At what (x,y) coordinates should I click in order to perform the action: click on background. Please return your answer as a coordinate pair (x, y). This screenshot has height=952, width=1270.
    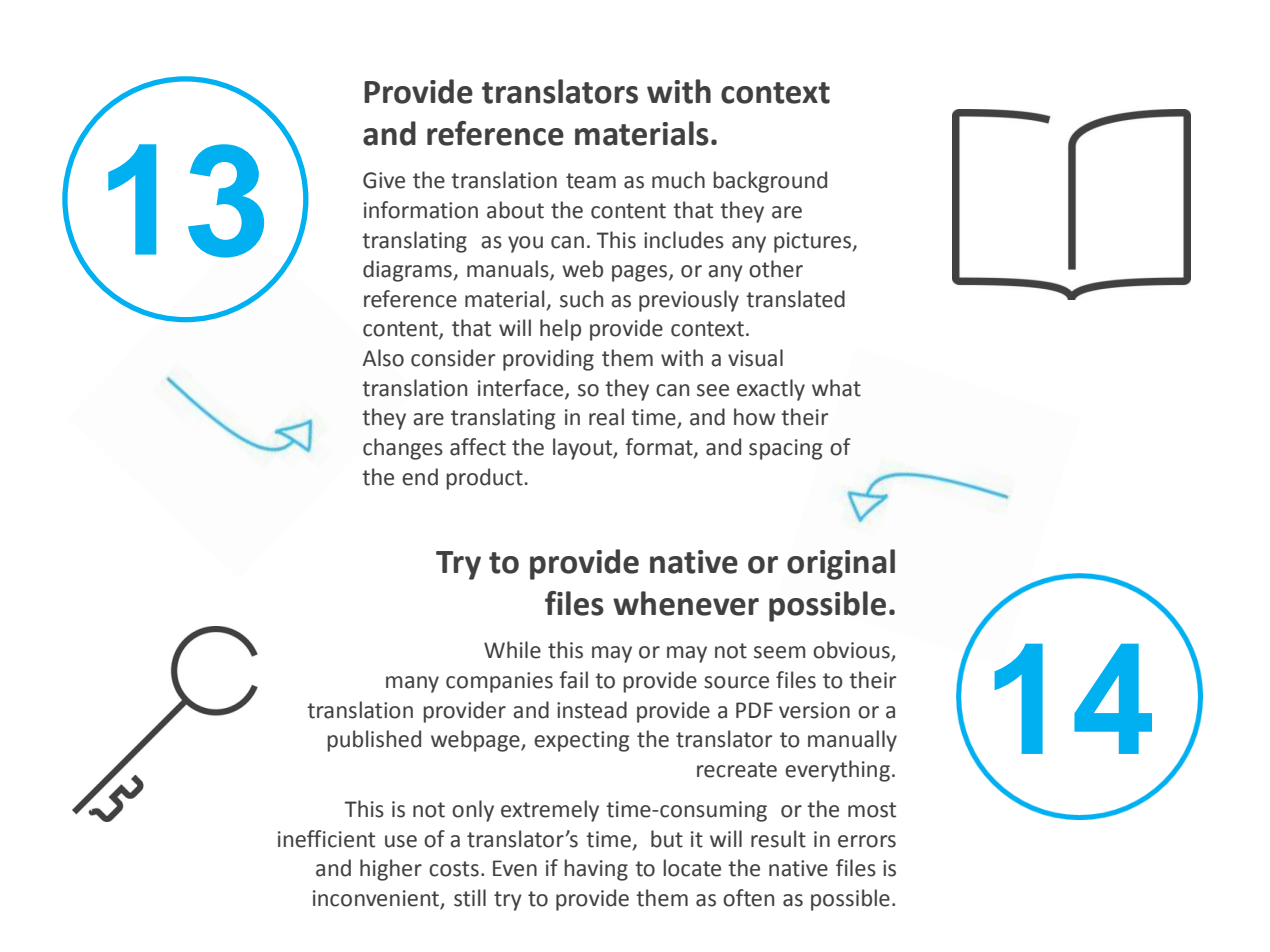
    Looking at the image, I should click on (770, 182).
